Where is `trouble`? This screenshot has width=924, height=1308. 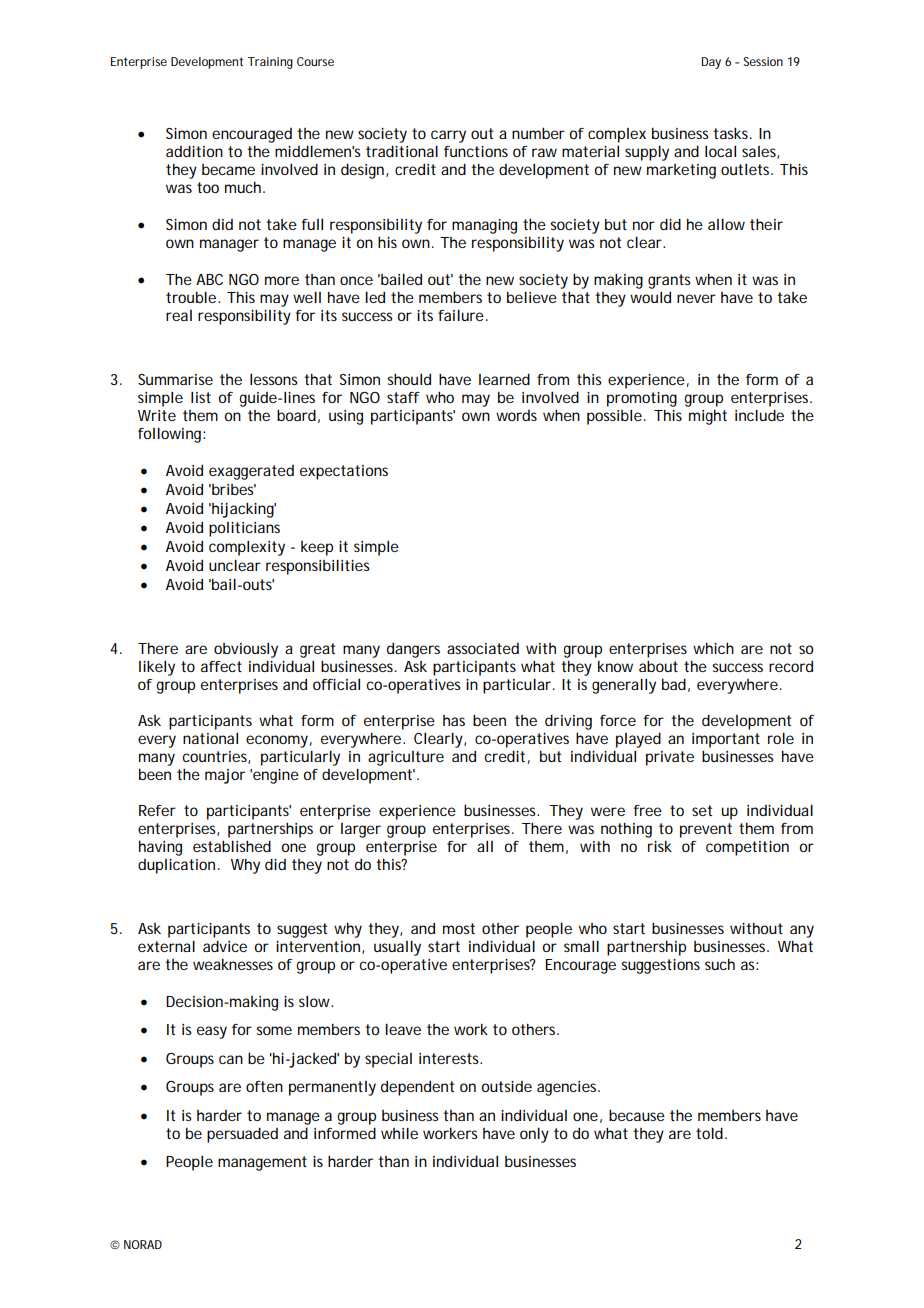
trouble is located at coordinates (192, 297).
